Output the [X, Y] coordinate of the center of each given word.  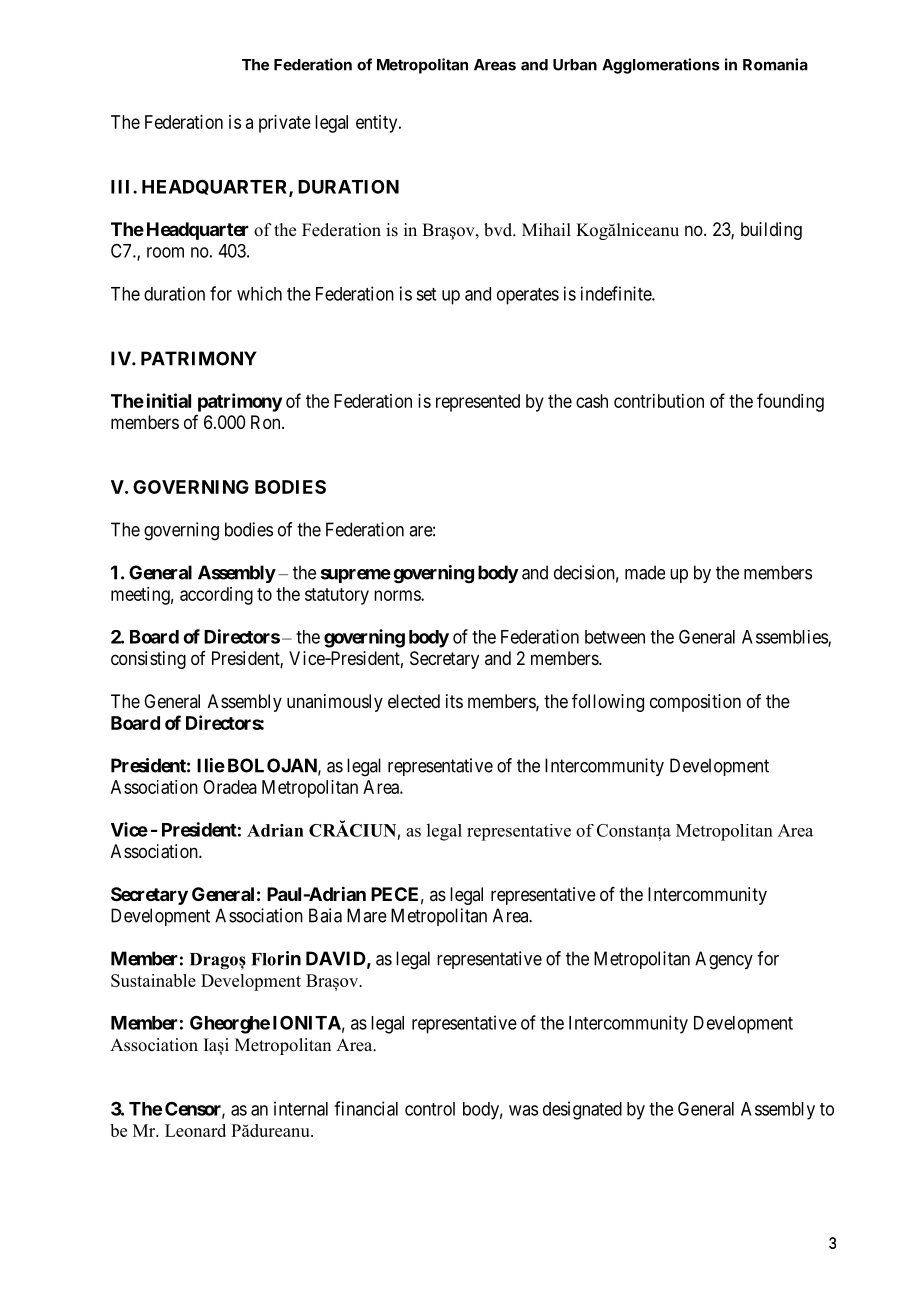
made [645, 572]
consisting [148, 660]
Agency [724, 960]
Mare [367, 915]
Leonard [195, 1130]
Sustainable [153, 980]
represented [478, 403]
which [259, 293]
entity [378, 124]
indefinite [617, 293]
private [285, 124]
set [426, 294]
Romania [775, 64]
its [454, 701]
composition [695, 703]
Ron [267, 422]
